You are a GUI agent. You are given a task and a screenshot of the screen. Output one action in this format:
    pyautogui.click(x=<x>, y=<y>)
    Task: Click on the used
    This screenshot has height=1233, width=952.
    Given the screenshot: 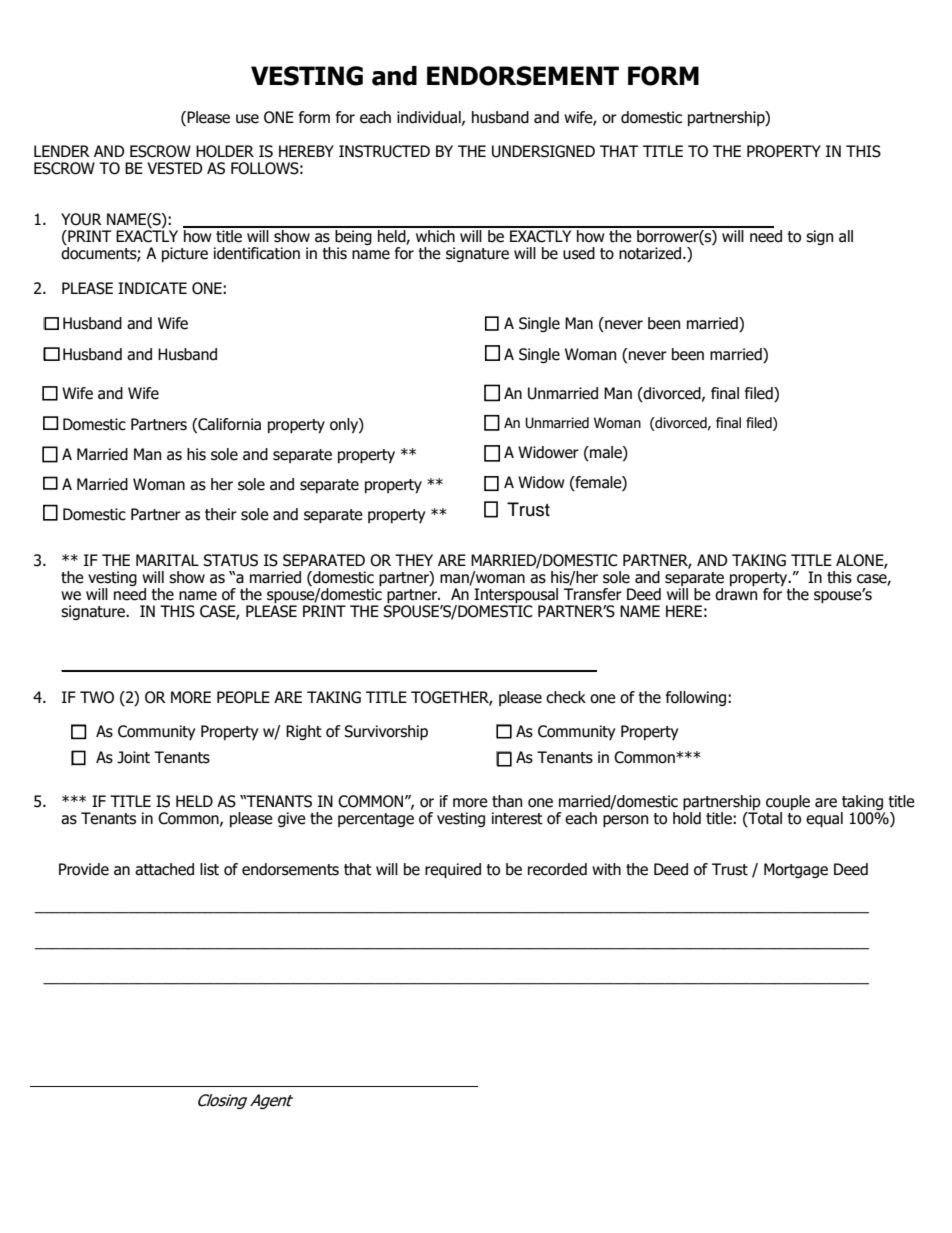 What is the action you would take?
    pyautogui.click(x=579, y=253)
